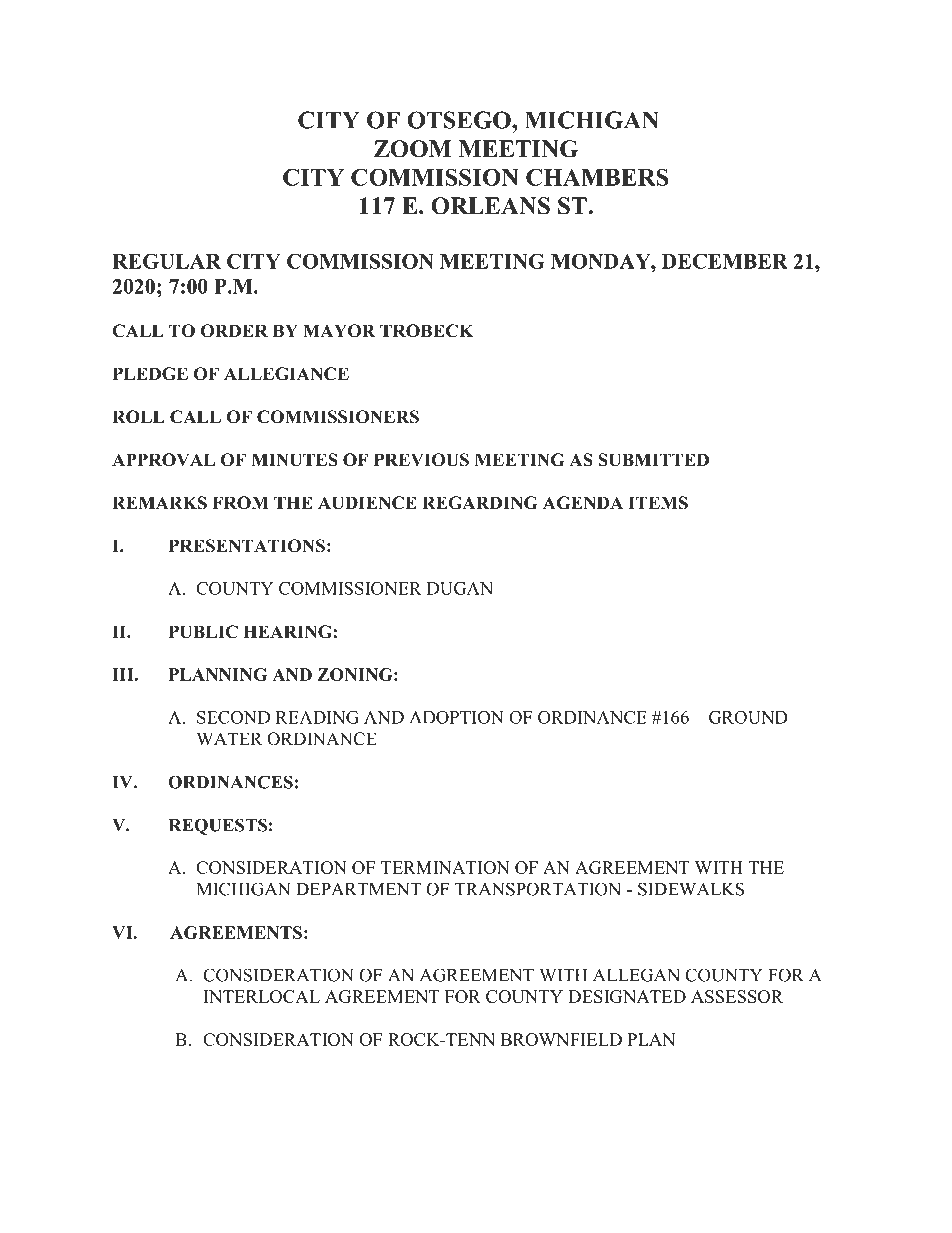 Image resolution: width=952 pixels, height=1233 pixels. What do you see at coordinates (234, 331) in the page?
I see `ORDER` at bounding box center [234, 331].
